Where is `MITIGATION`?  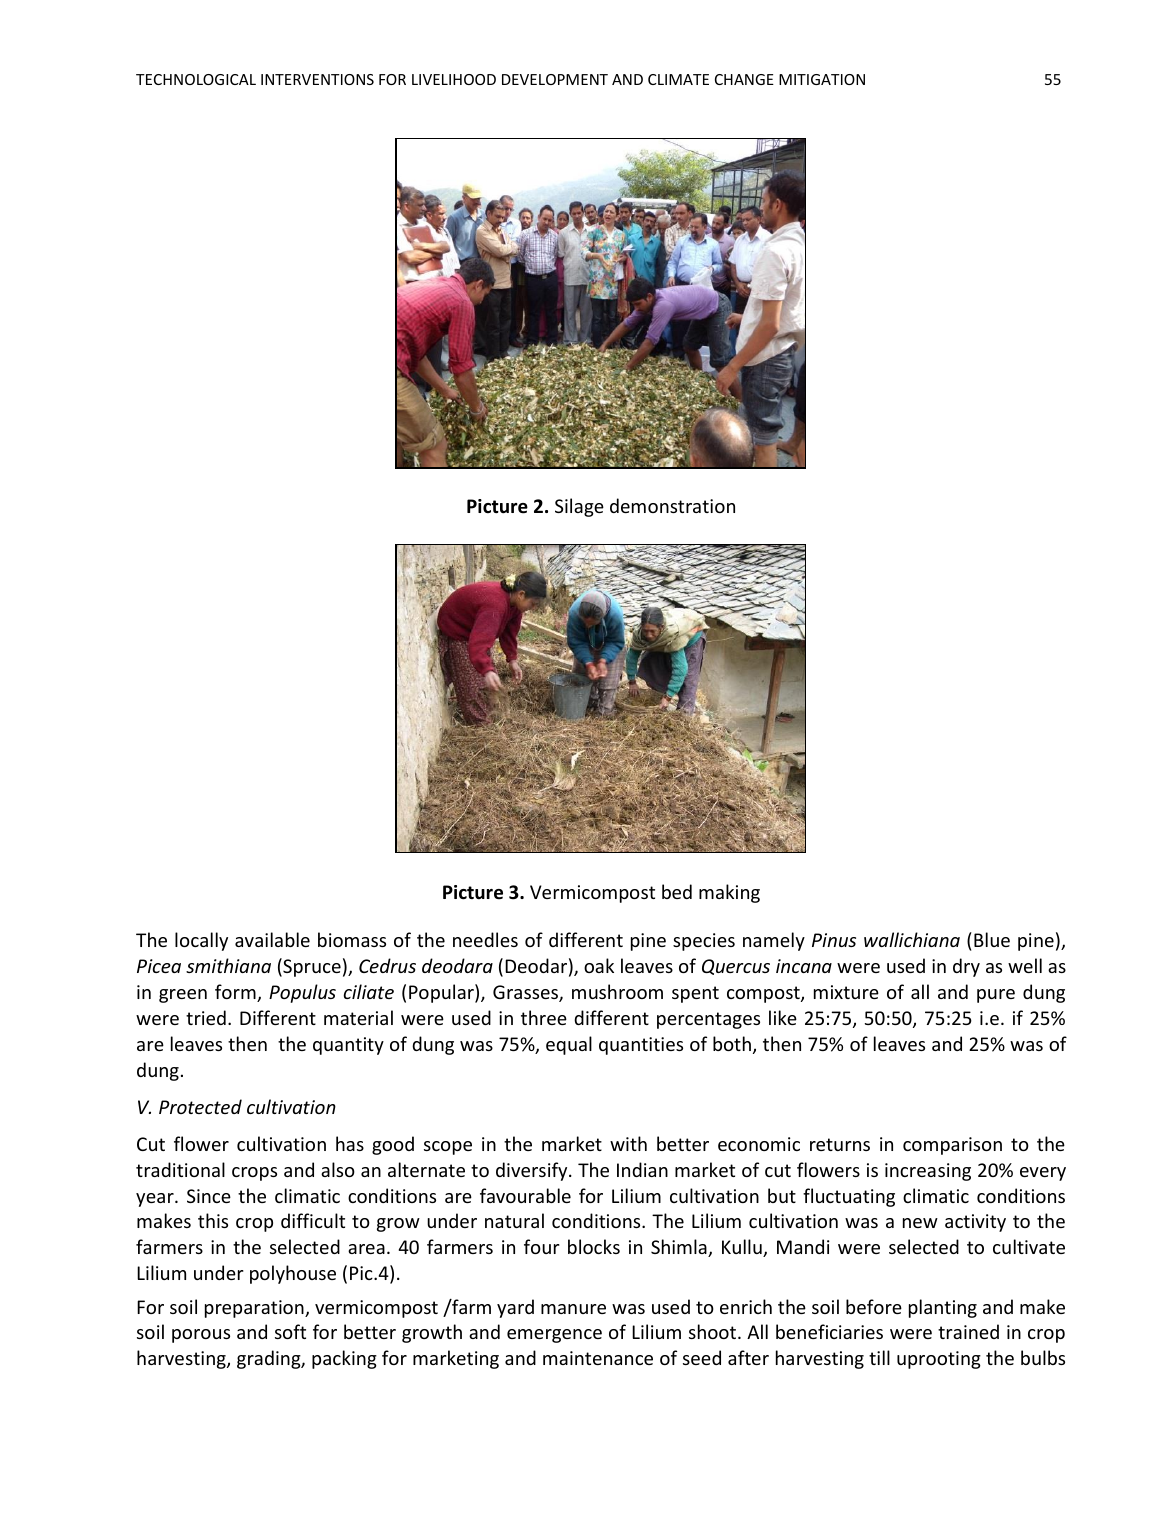
MITIGATION is located at coordinates (822, 79).
